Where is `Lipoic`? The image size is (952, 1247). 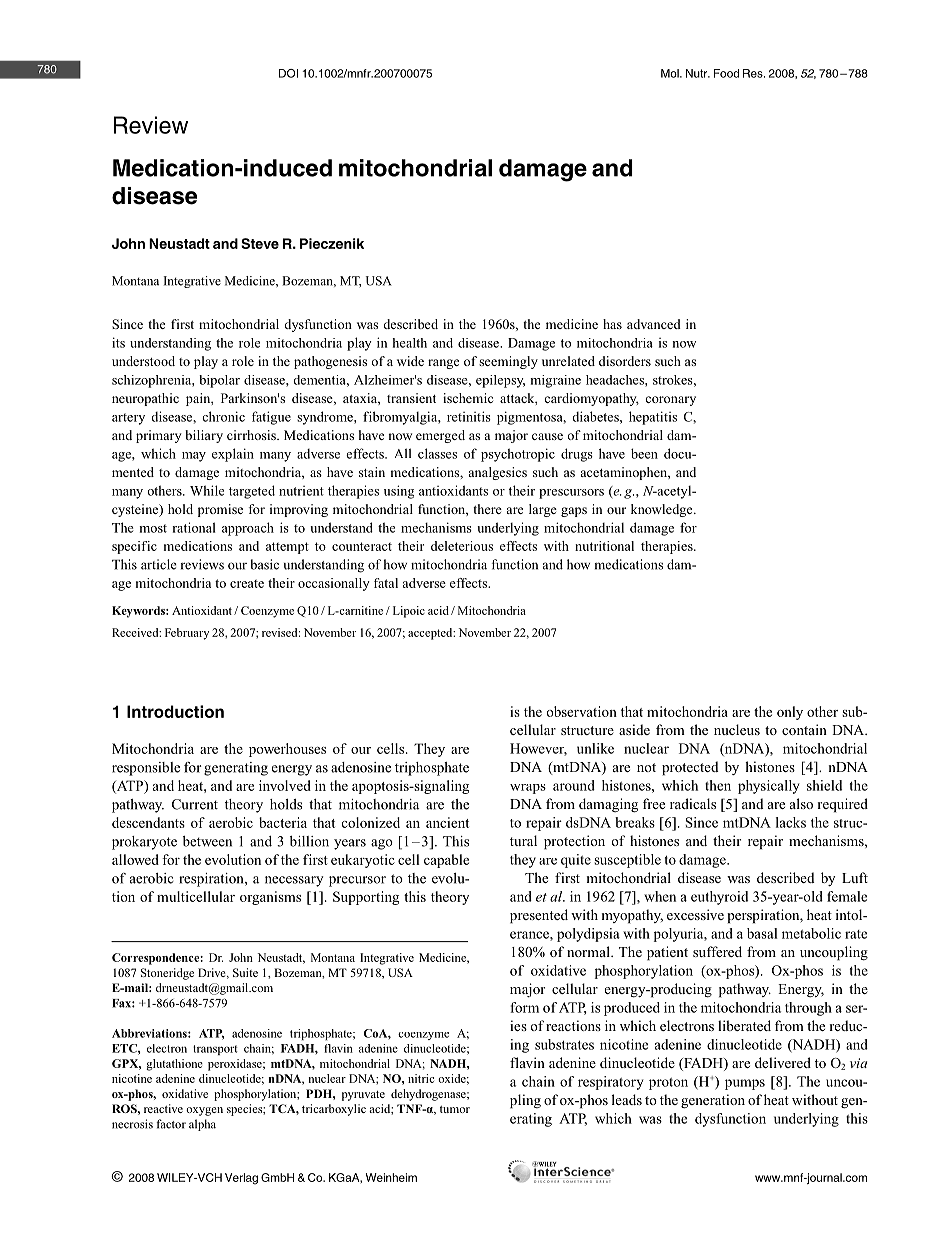 Lipoic is located at coordinates (409, 612).
